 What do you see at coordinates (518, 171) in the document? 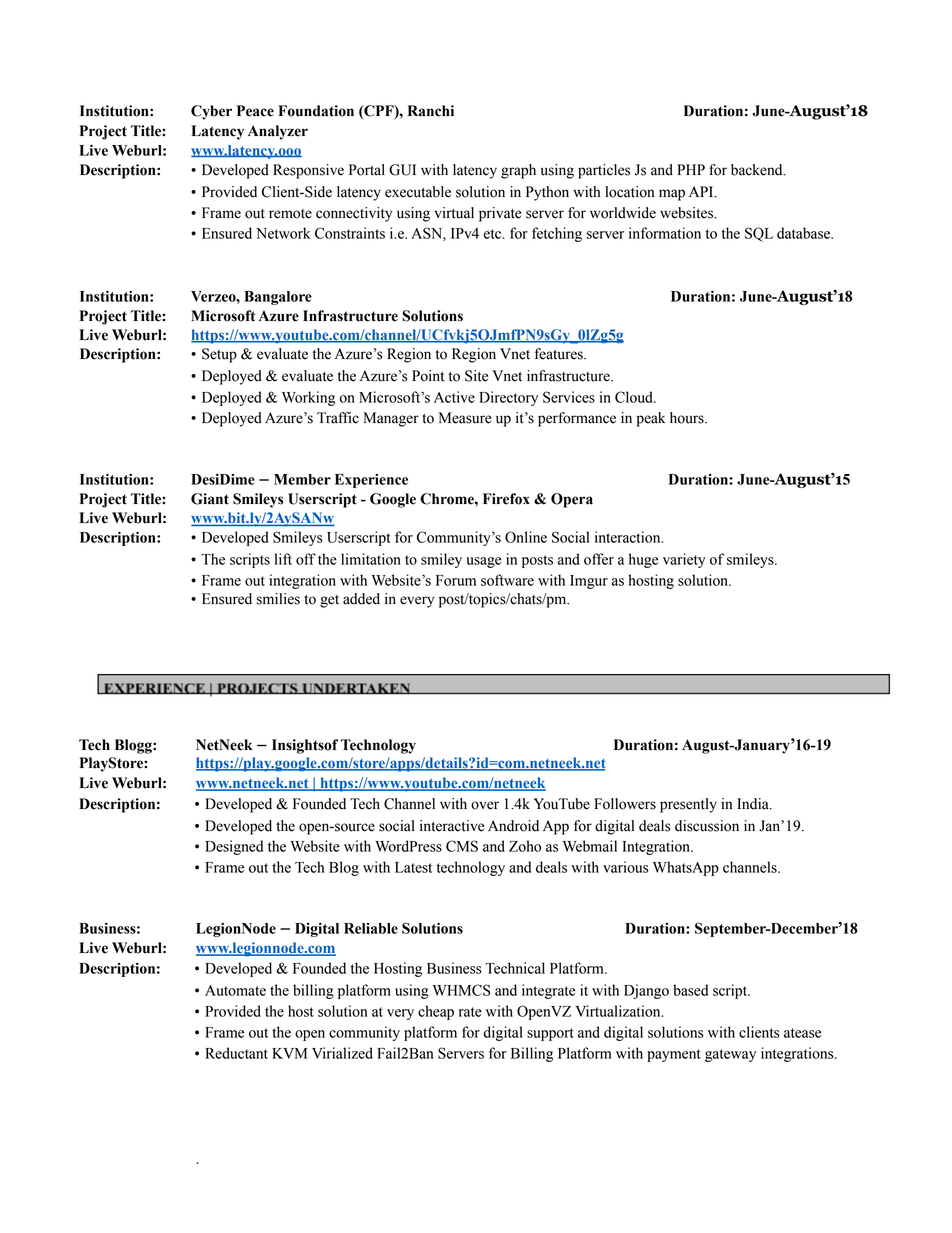
I see `graph` at bounding box center [518, 171].
